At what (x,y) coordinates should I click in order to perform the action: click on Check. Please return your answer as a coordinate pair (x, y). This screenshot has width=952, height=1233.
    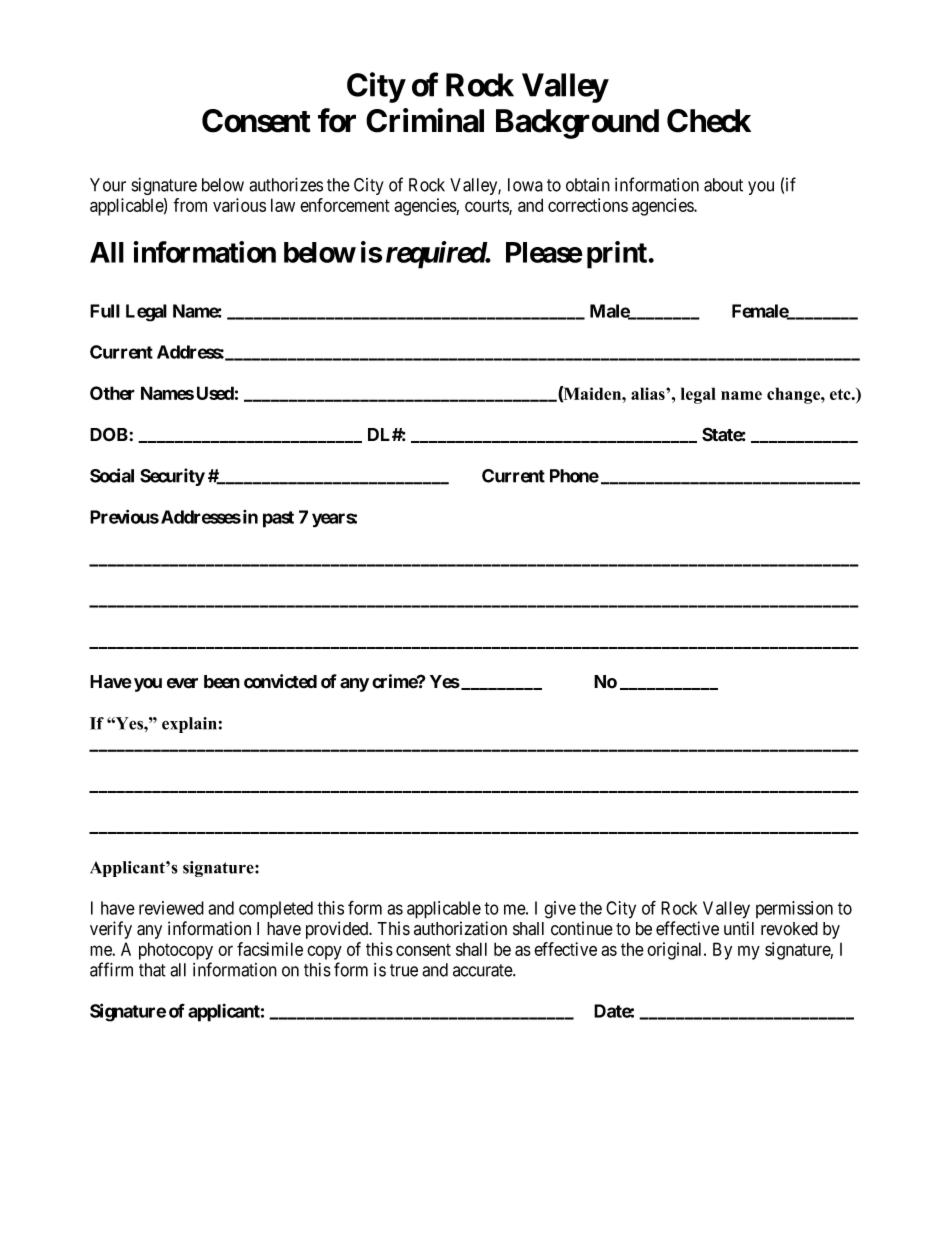
    Looking at the image, I should click on (709, 121).
